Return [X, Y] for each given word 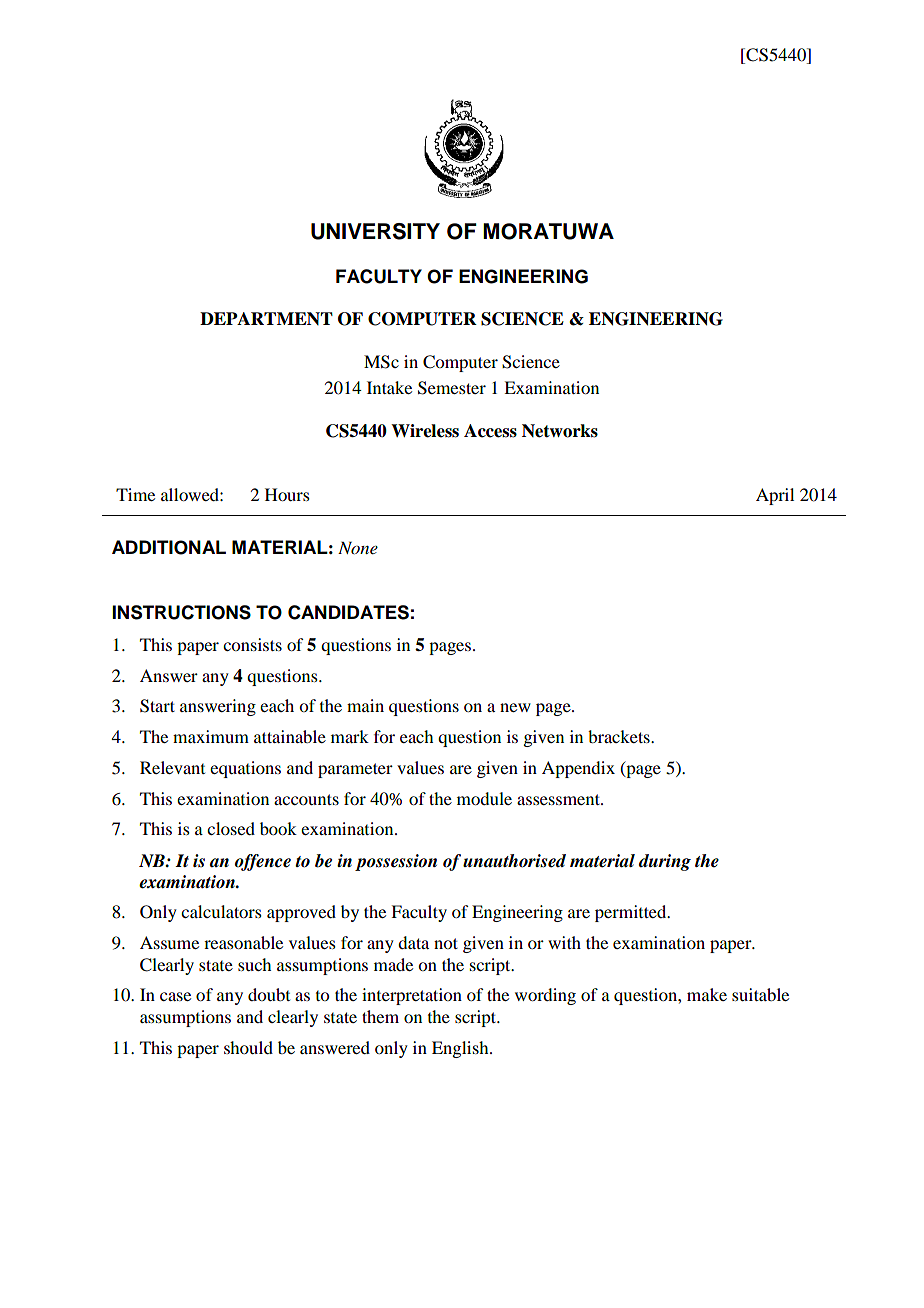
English [461, 1049]
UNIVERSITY [375, 231]
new [515, 707]
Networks [560, 431]
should [248, 1047]
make [707, 994]
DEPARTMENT [266, 318]
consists [252, 644]
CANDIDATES [348, 612]
